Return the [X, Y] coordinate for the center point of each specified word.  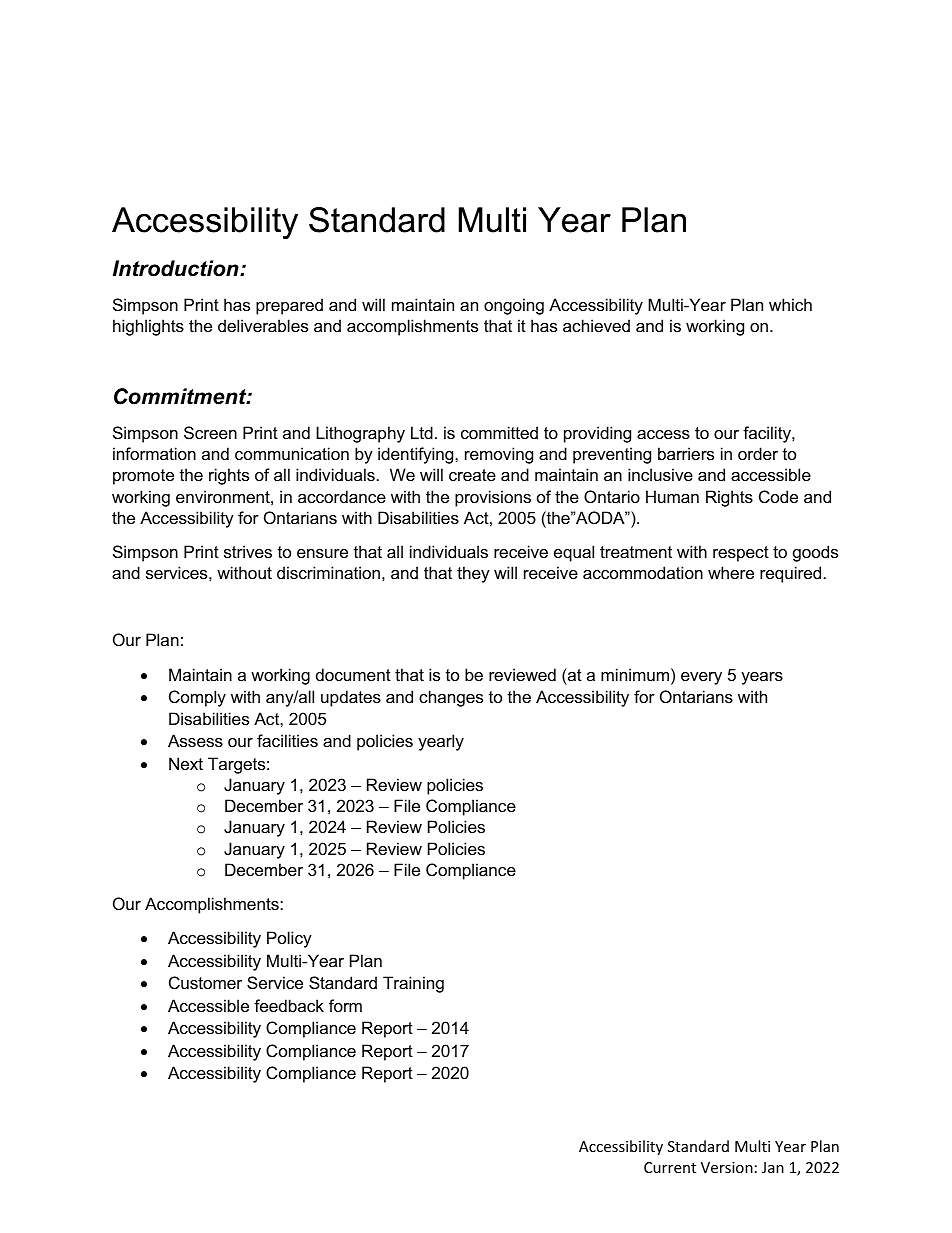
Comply [197, 698]
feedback [289, 1005]
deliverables [263, 325]
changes [451, 698]
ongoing [514, 306]
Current [670, 1167]
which [790, 304]
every [701, 678]
